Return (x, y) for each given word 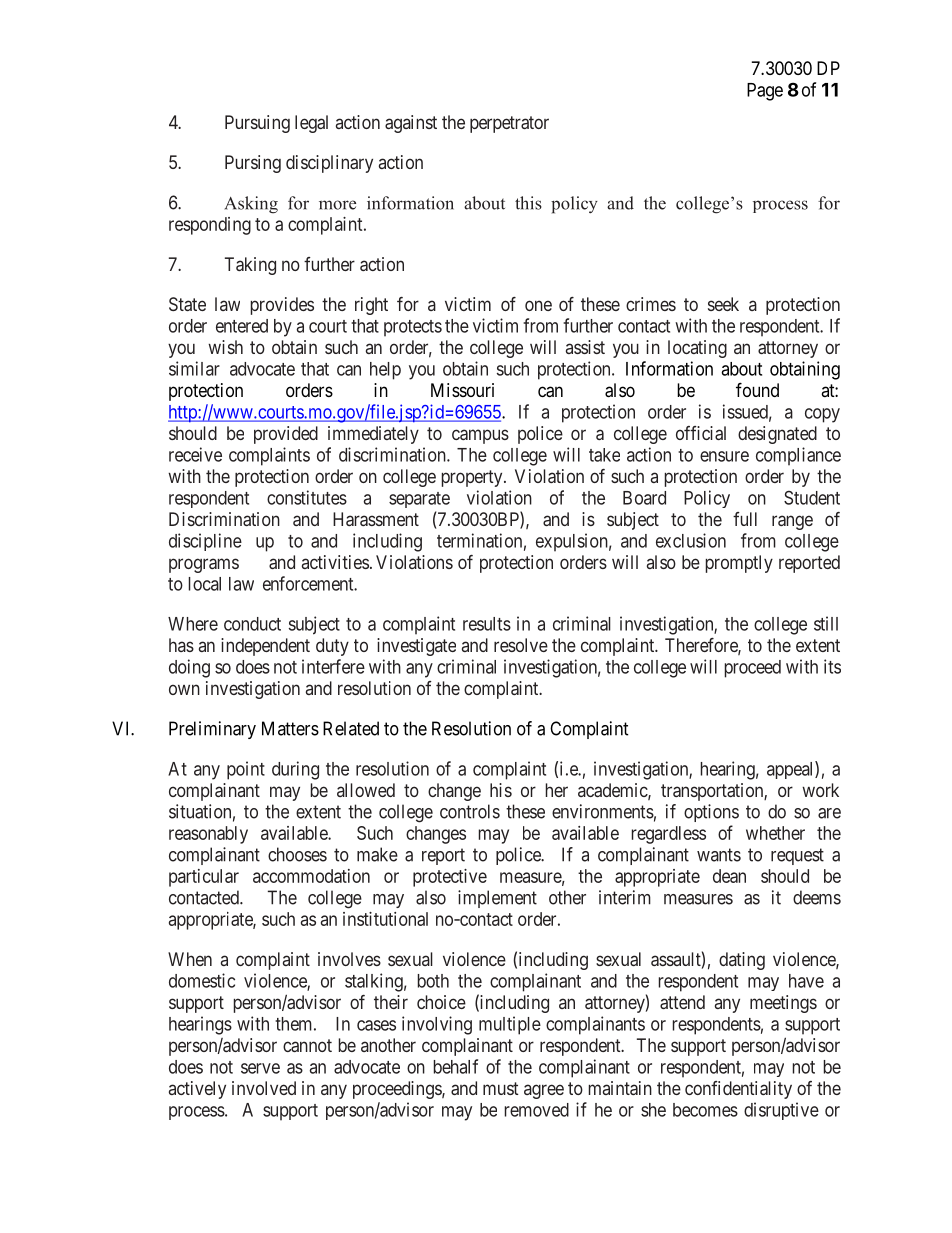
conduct (252, 624)
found (757, 389)
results (487, 624)
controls (470, 811)
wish (225, 347)
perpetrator (509, 124)
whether (775, 833)
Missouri (462, 390)
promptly (739, 564)
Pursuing (257, 124)
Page (765, 92)
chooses (297, 854)
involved (264, 1088)
